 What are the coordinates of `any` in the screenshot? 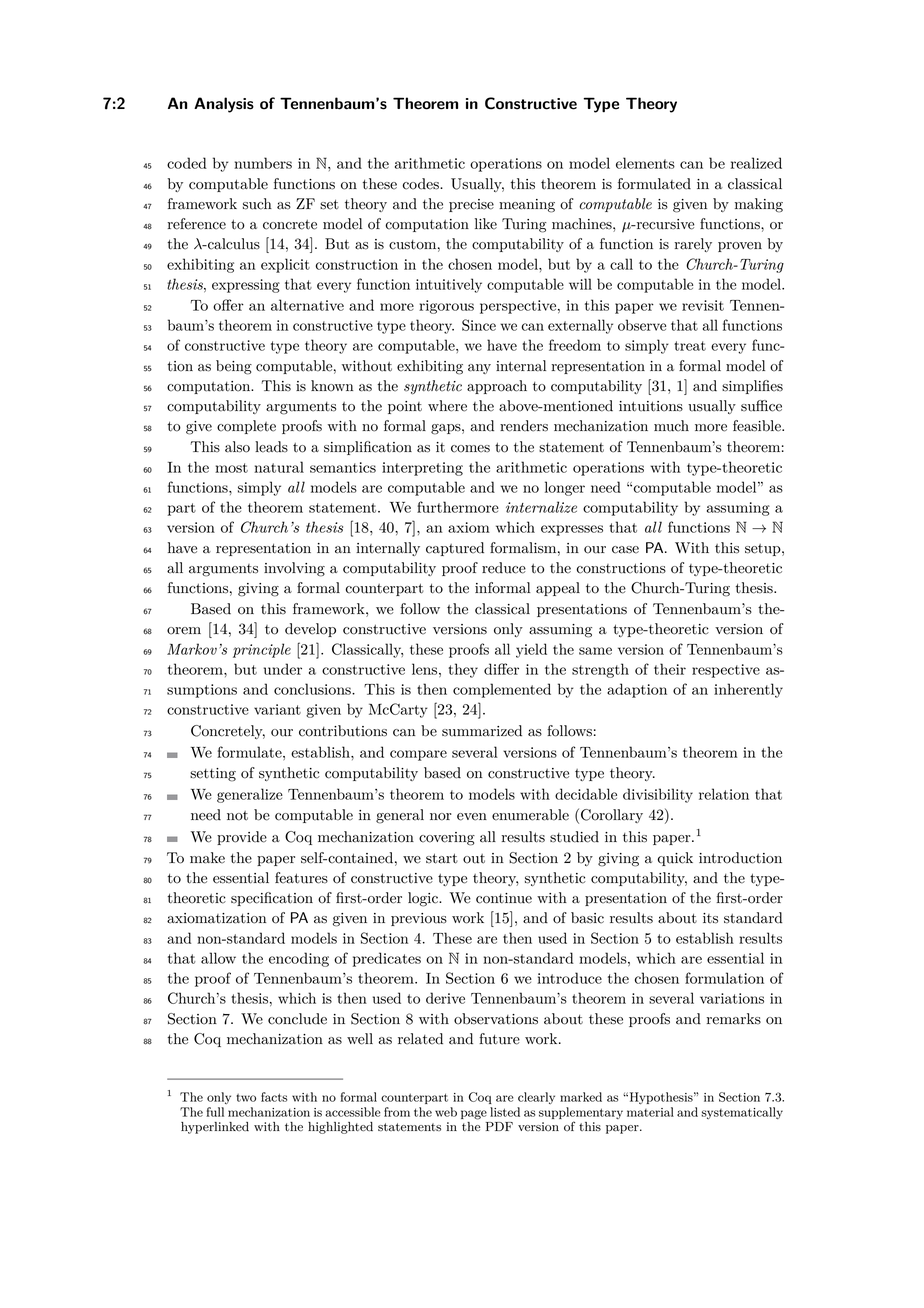 It's located at (479, 369).
